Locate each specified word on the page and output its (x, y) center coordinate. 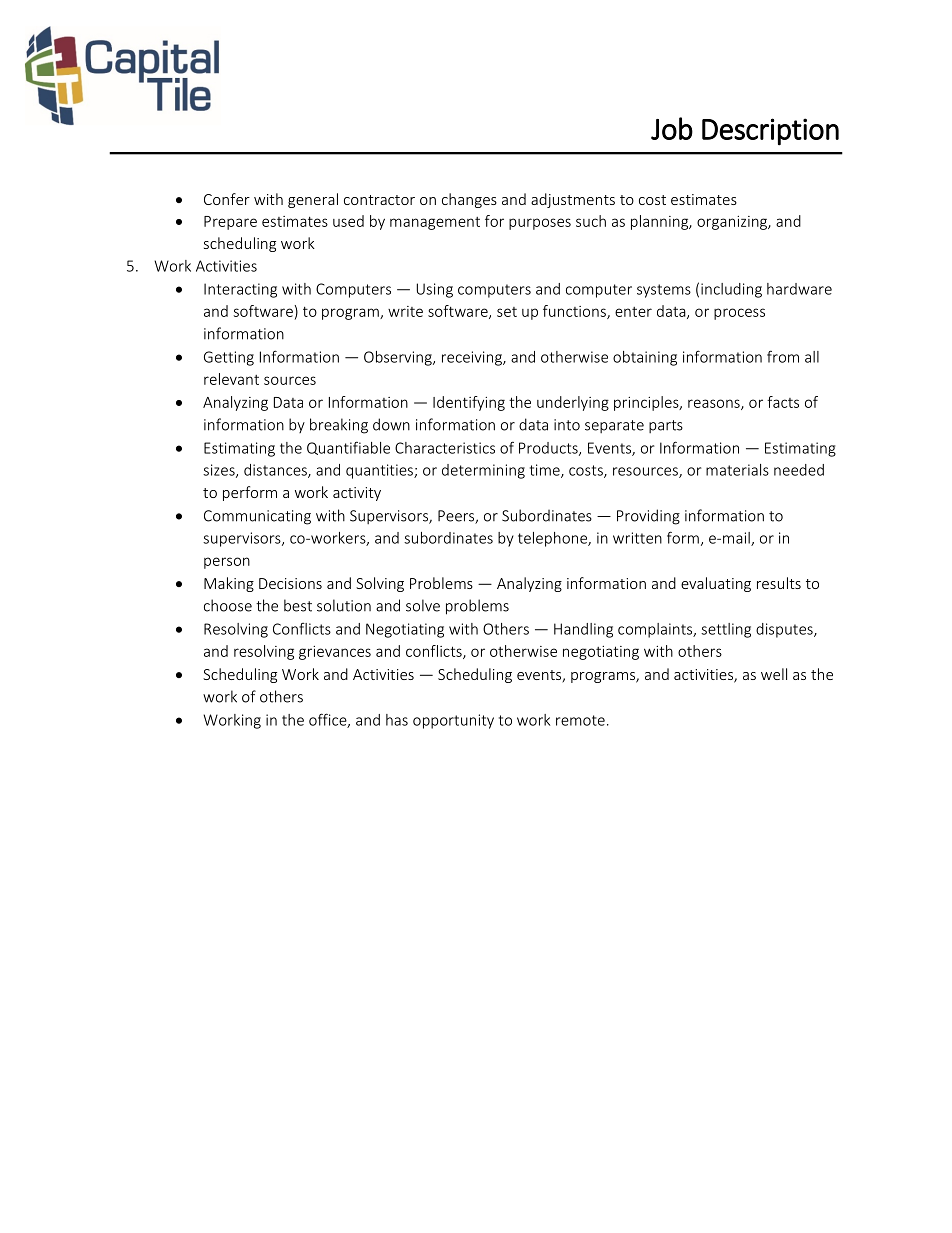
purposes (540, 224)
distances (276, 471)
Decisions (290, 583)
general (313, 200)
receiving (473, 358)
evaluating (716, 584)
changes (469, 200)
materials (737, 470)
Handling (583, 630)
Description (770, 132)
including (731, 290)
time (546, 471)
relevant (231, 379)
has (397, 720)
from (783, 356)
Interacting (240, 290)
